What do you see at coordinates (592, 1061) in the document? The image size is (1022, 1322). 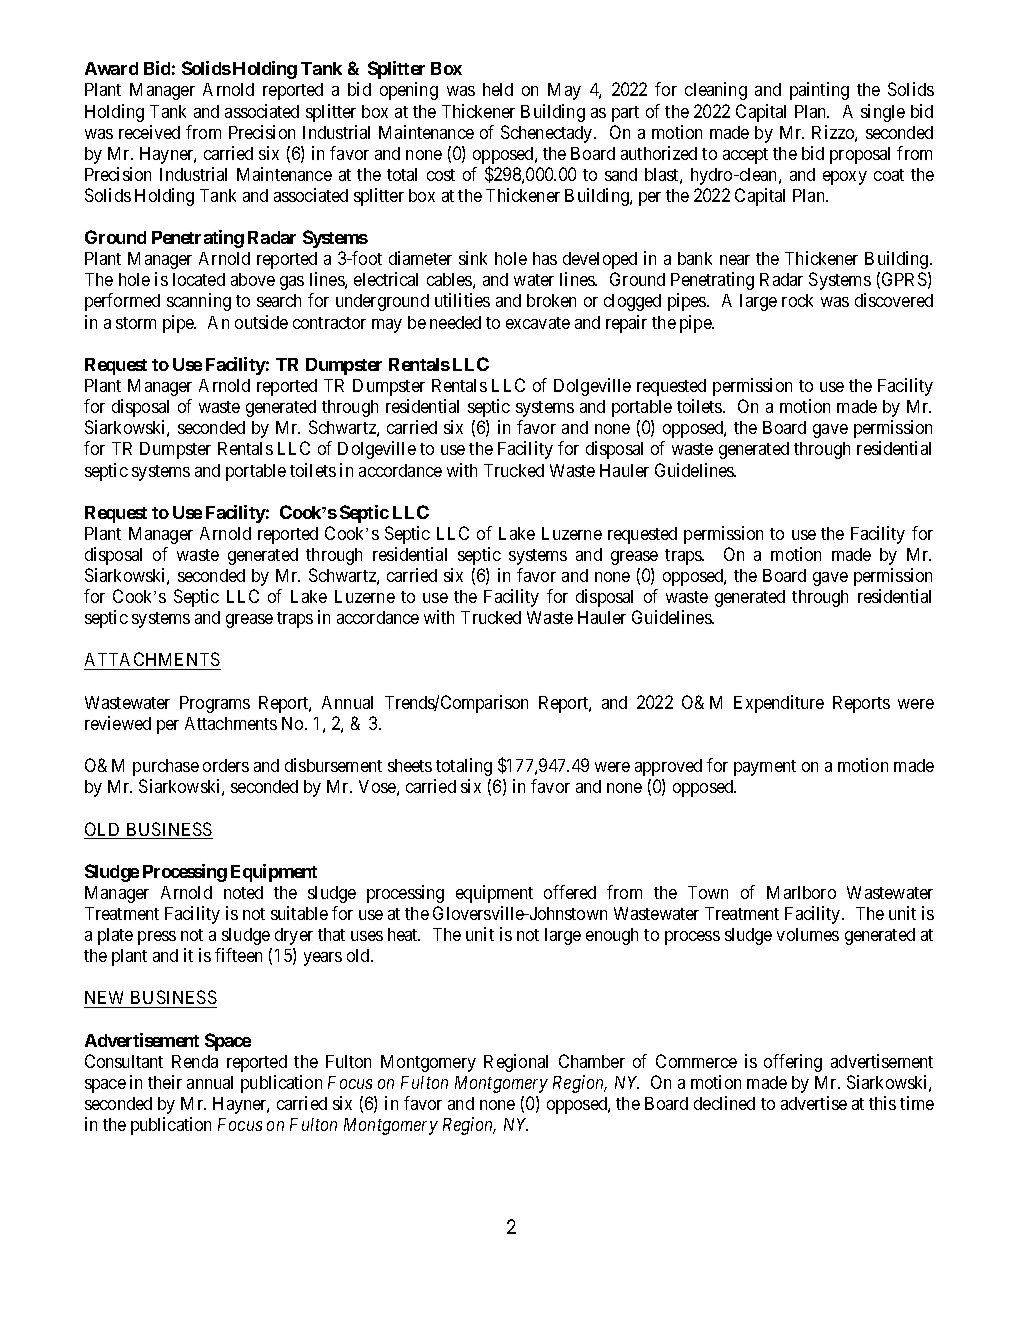 I see `Chamber` at bounding box center [592, 1061].
